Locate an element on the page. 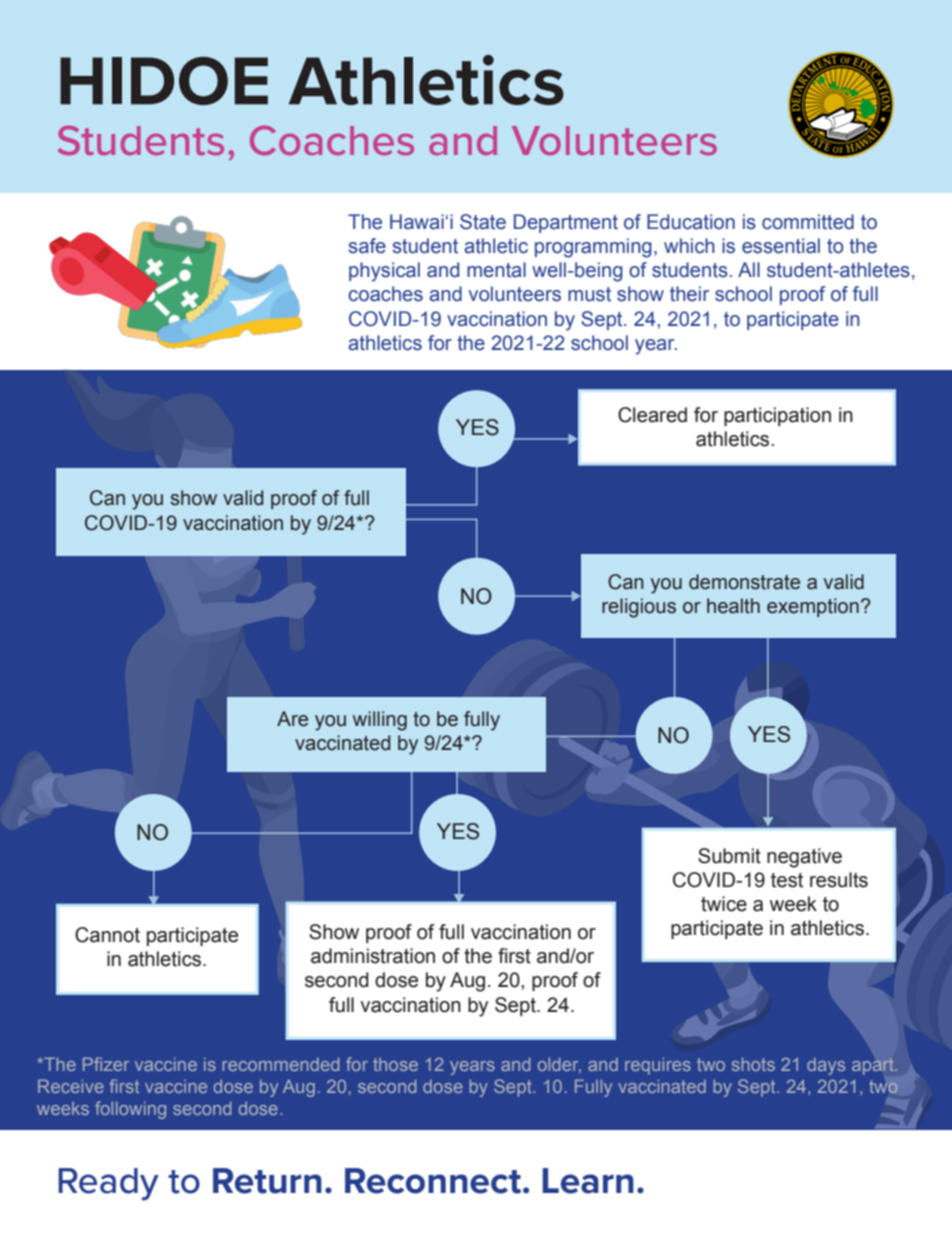 This document has width=952, height=1233. religious is located at coordinates (639, 608).
